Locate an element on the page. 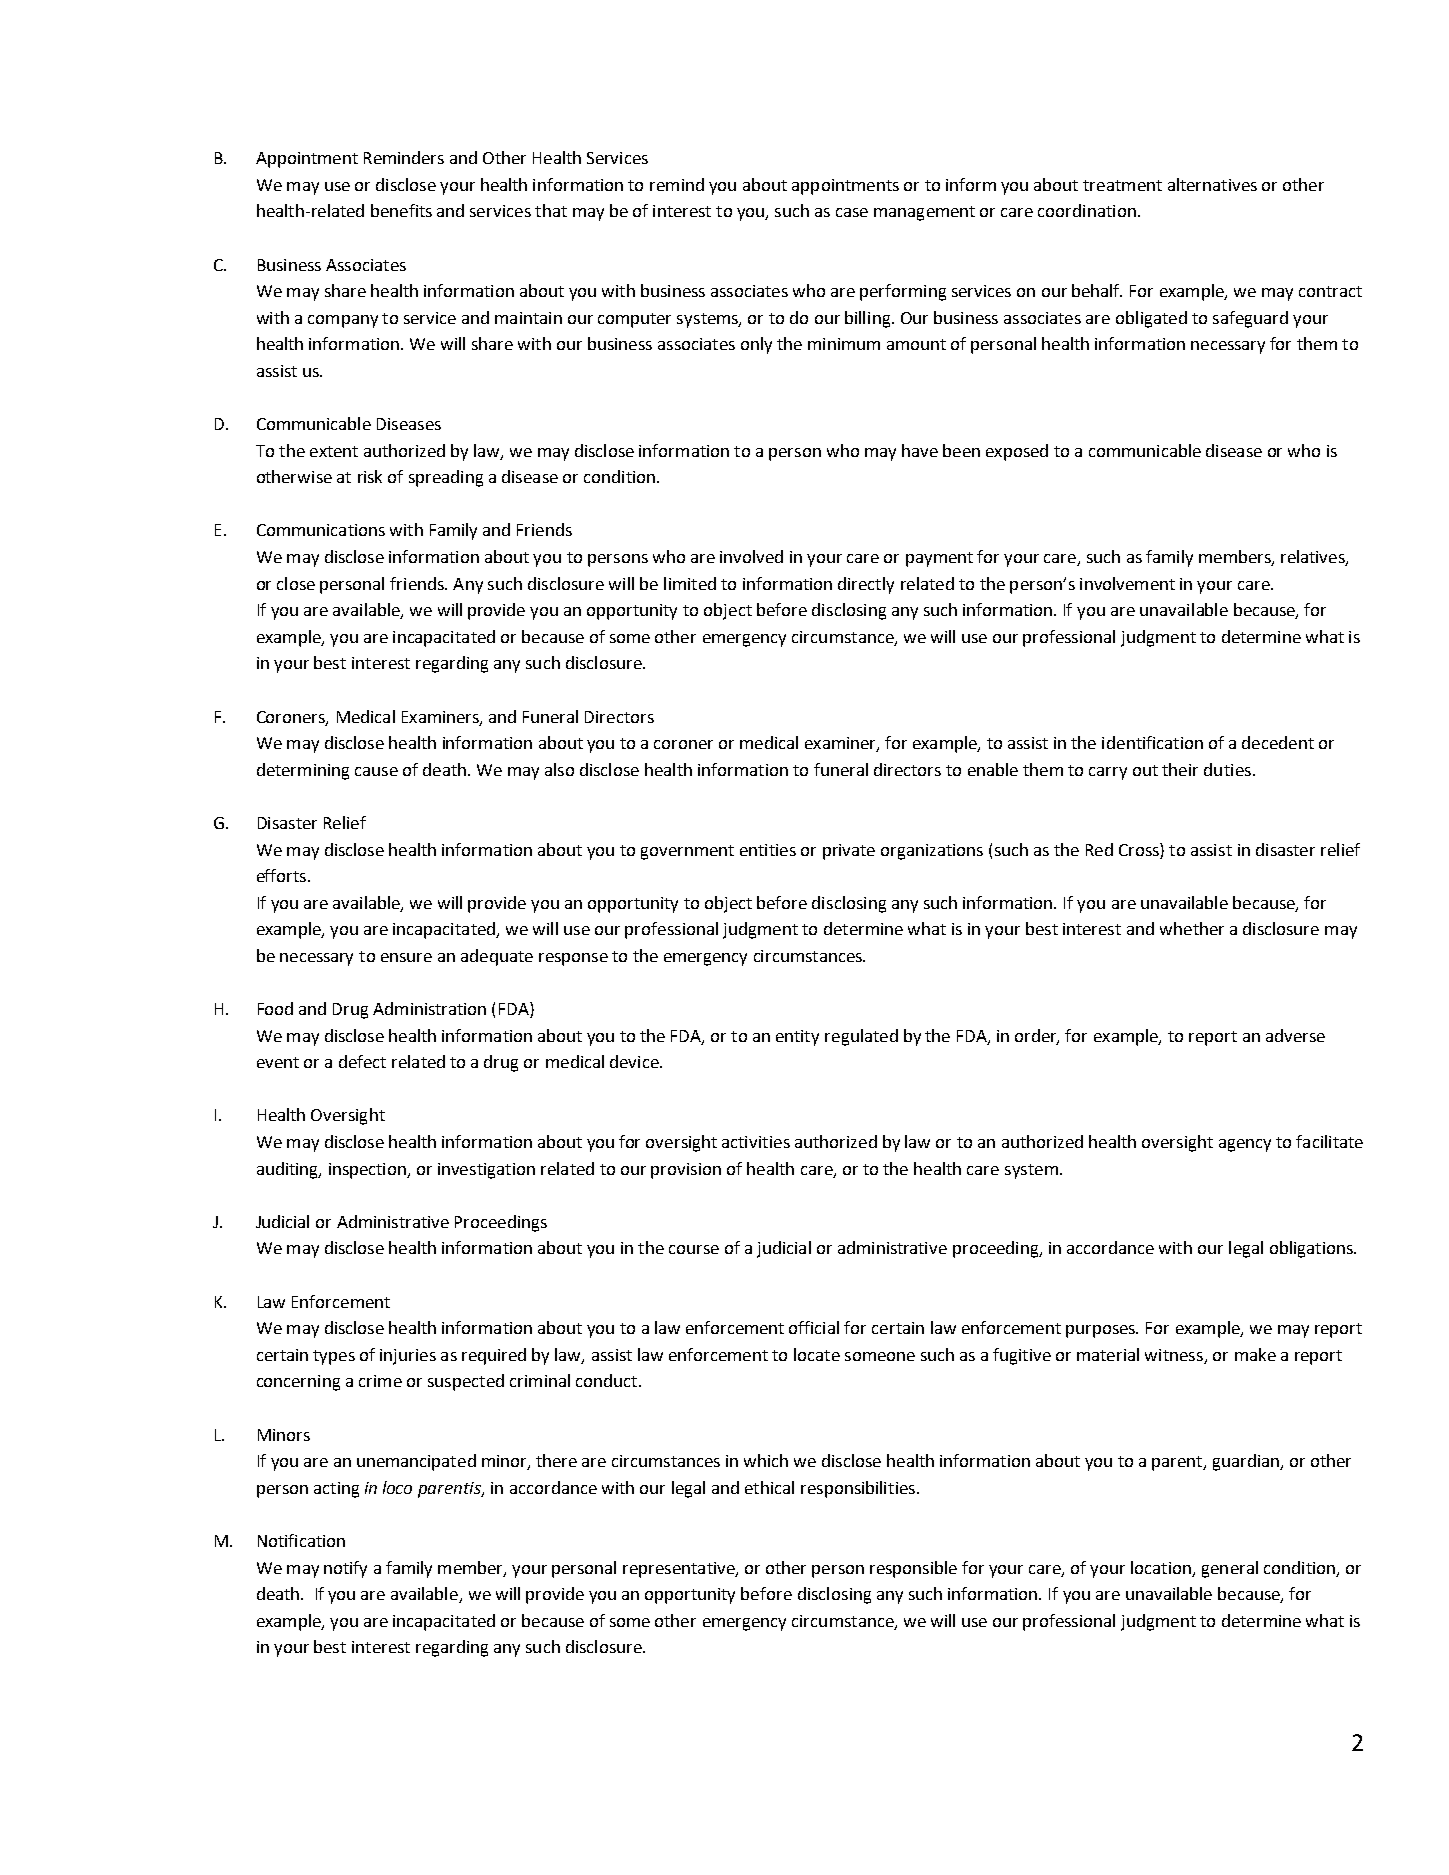 The image size is (1449, 1875). benefits is located at coordinates (401, 210).
